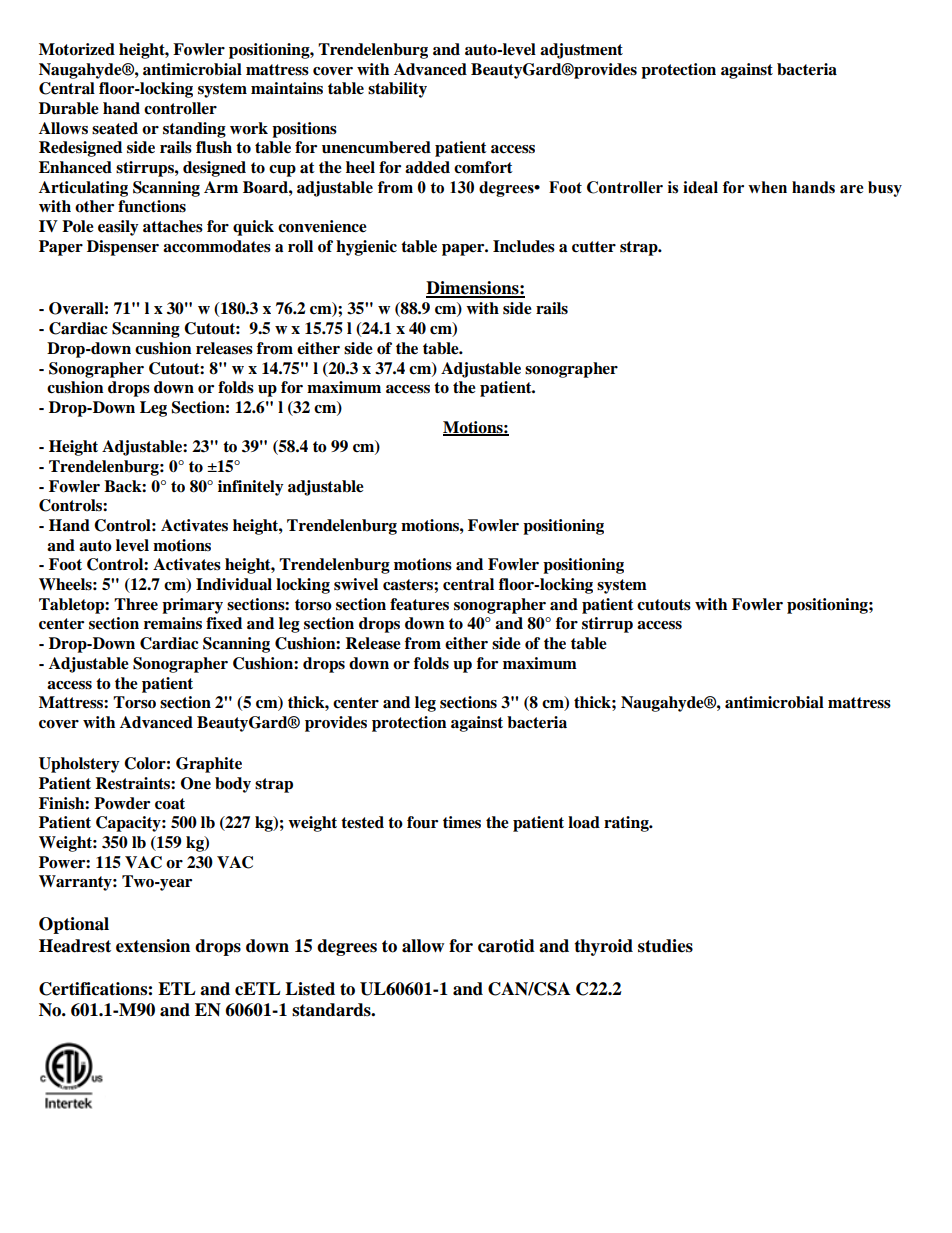 The image size is (952, 1233). I want to click on rating, so click(627, 824).
